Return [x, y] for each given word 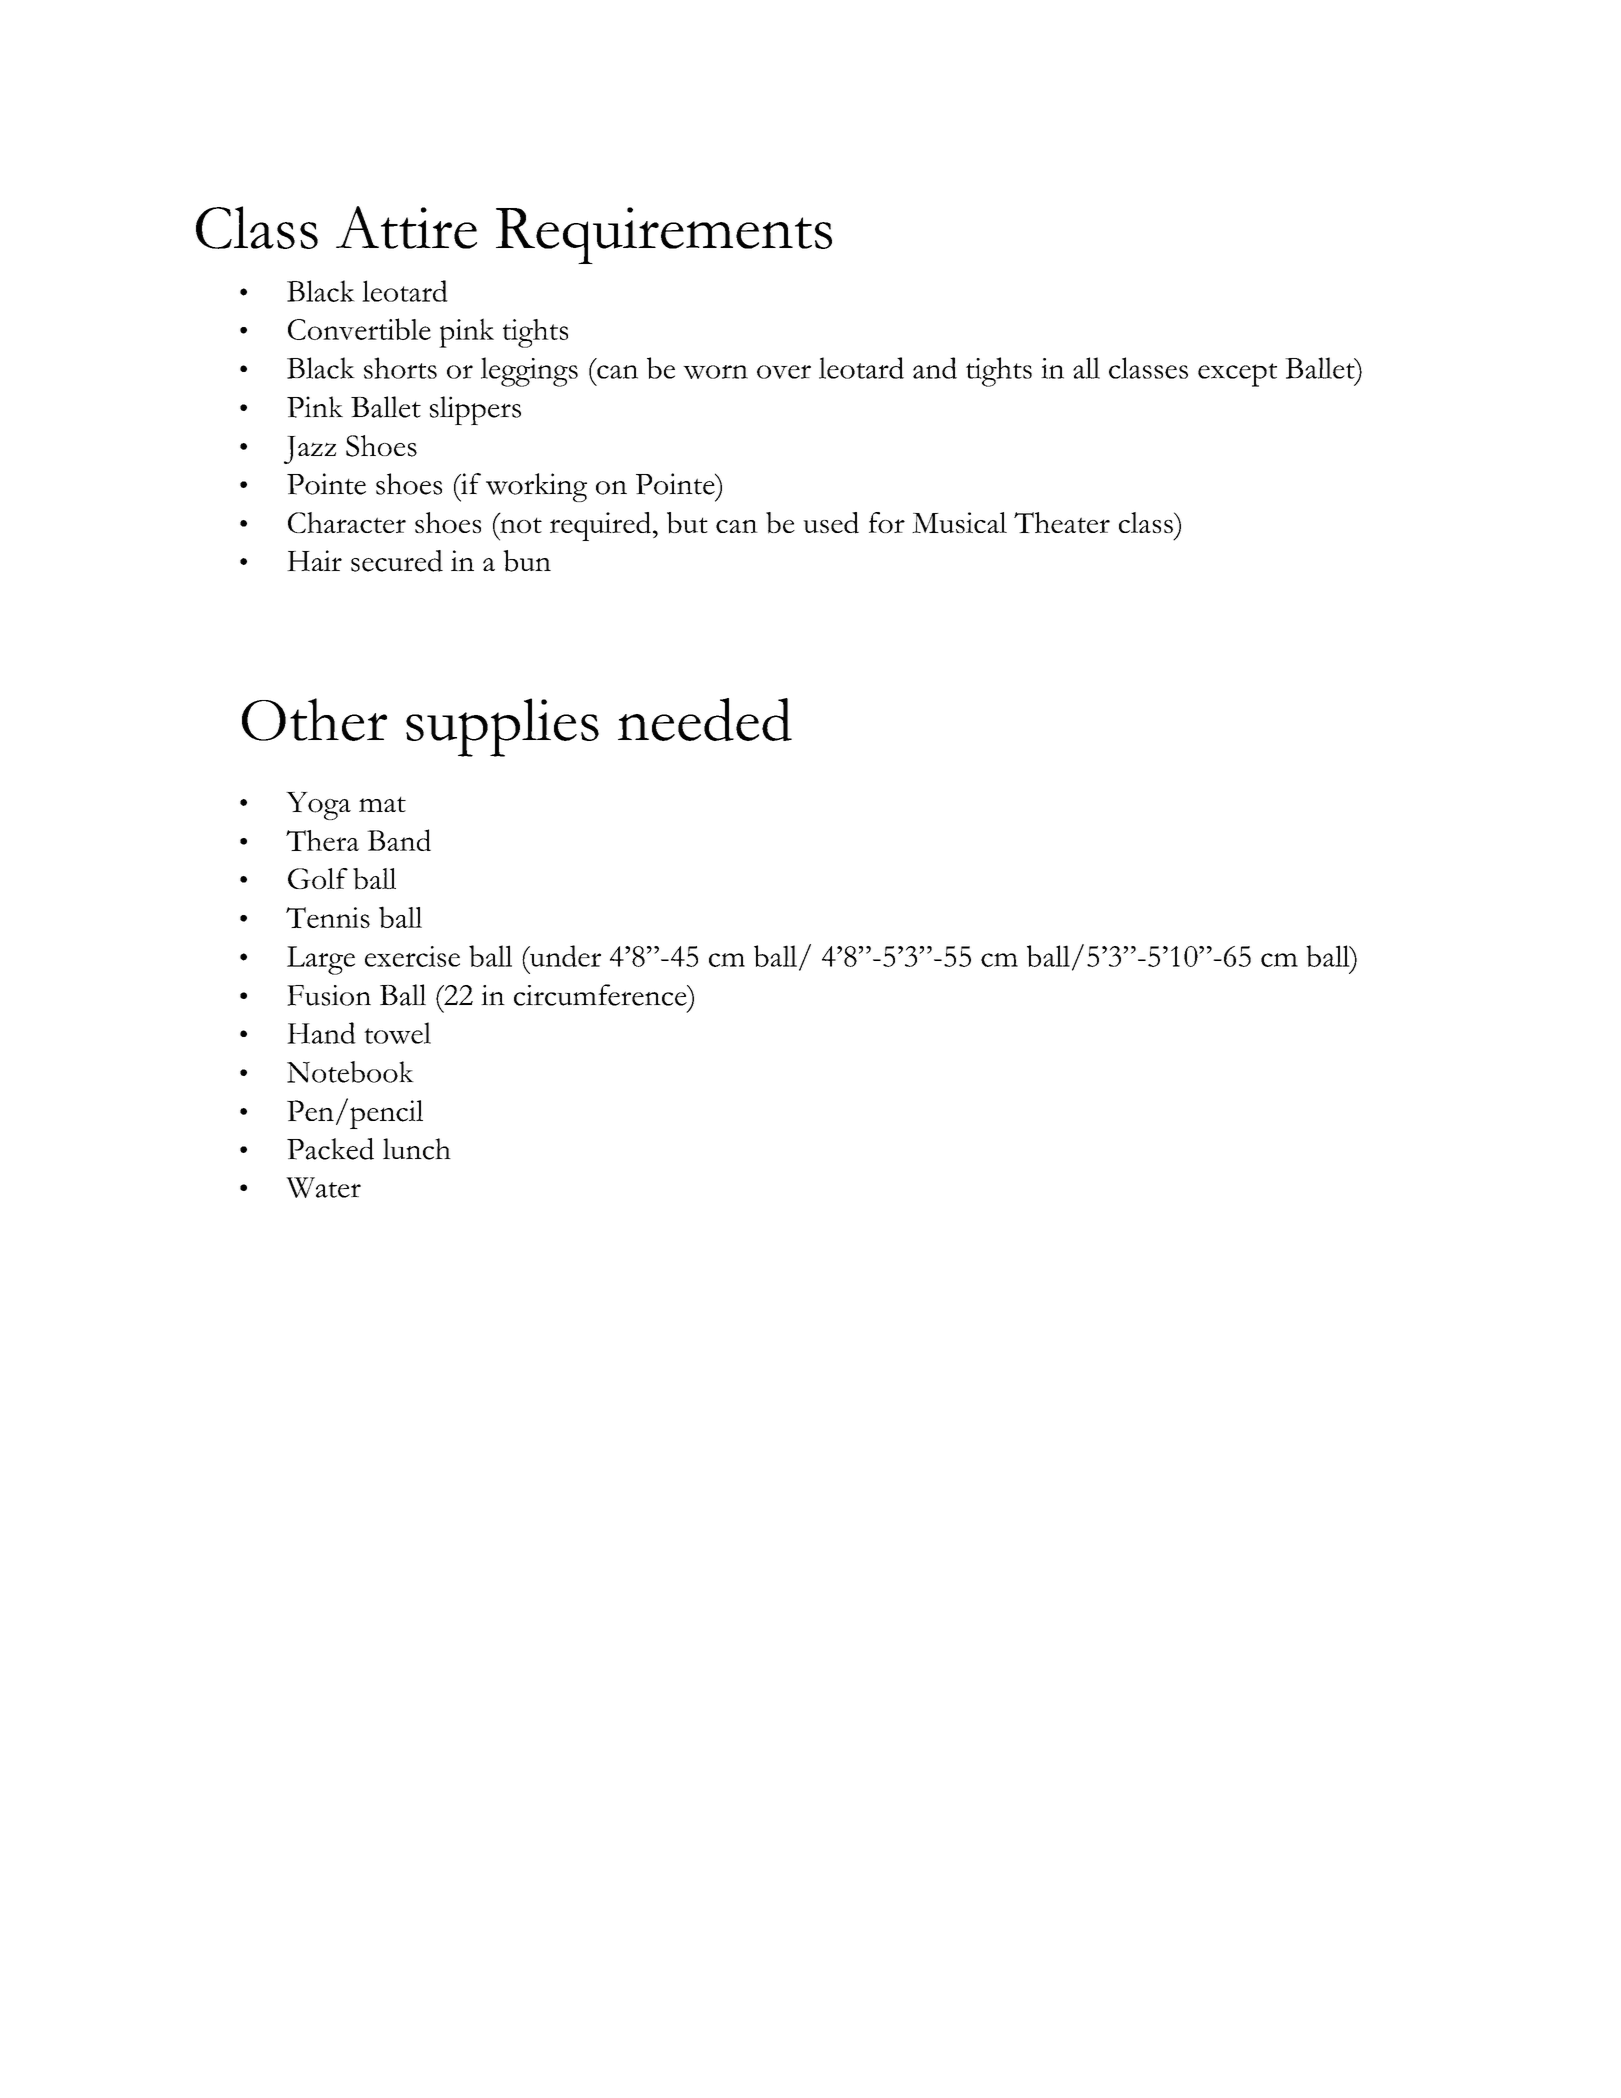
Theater [1062, 522]
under [564, 956]
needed [705, 719]
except [1237, 375]
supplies [502, 727]
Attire [406, 227]
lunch [417, 1149]
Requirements [664, 235]
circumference [601, 995]
